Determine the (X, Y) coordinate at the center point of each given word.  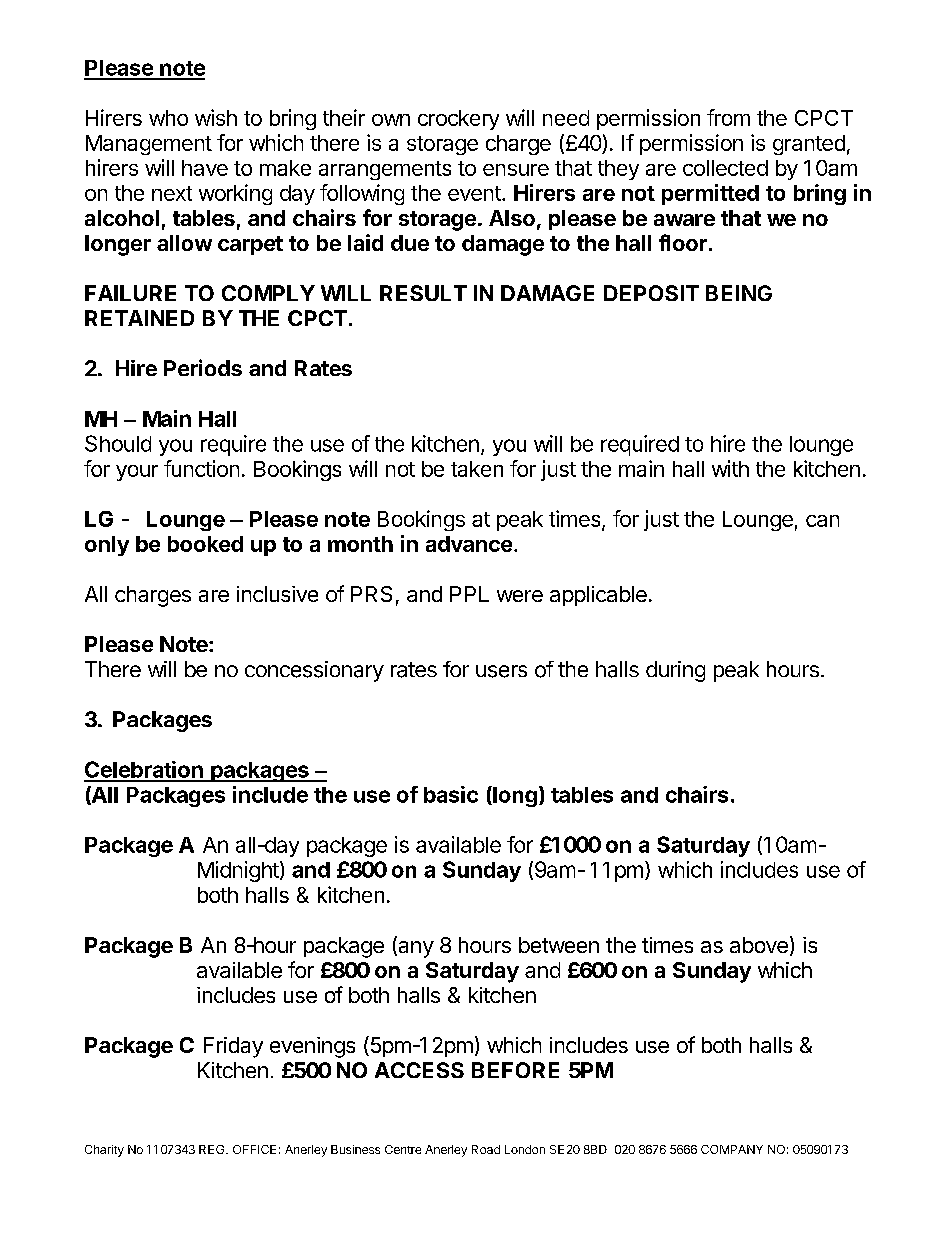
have (205, 168)
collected (725, 168)
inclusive (277, 594)
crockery (458, 120)
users (501, 671)
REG (213, 1149)
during (675, 671)
